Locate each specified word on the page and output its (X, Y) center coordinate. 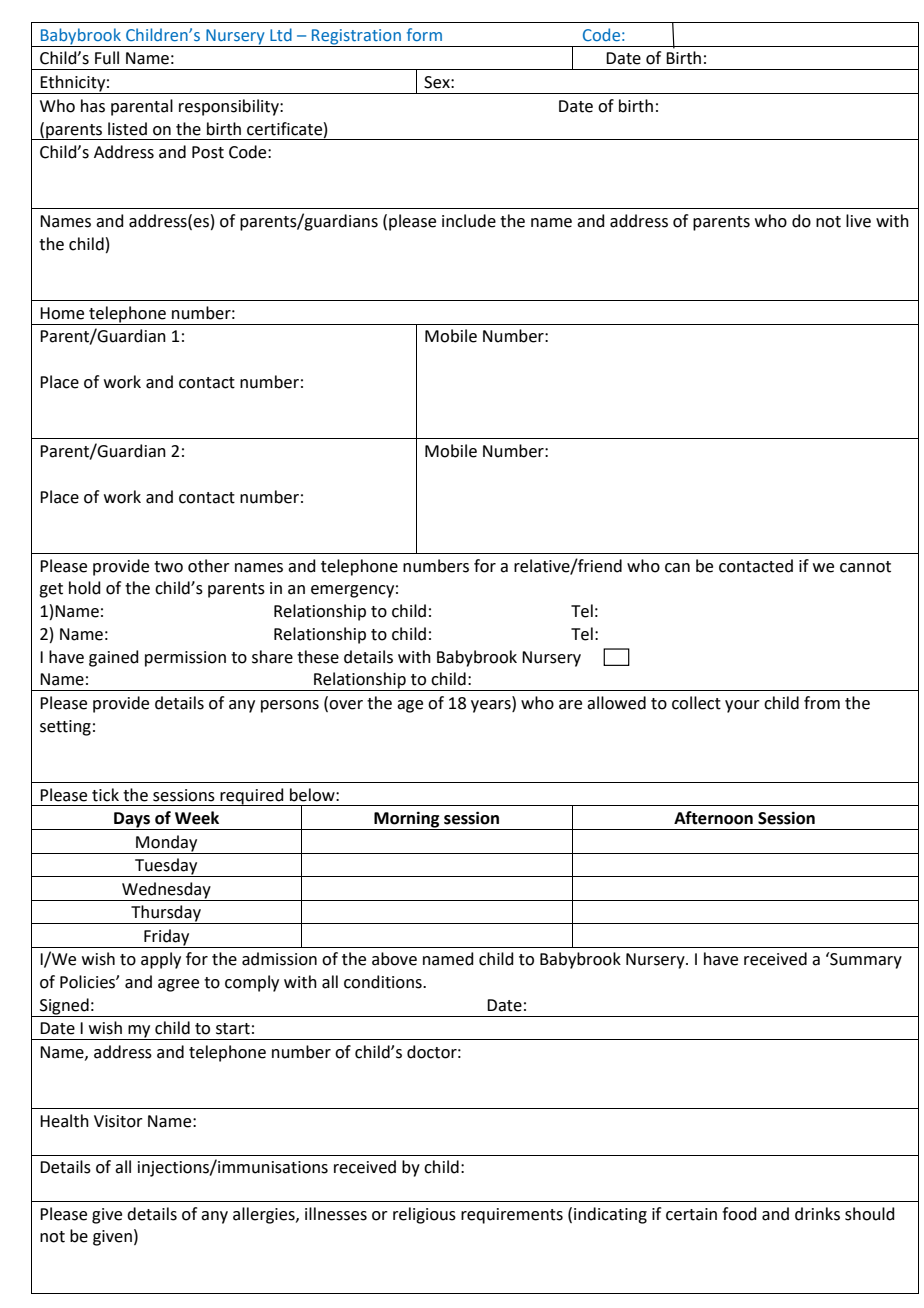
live (858, 221)
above (394, 959)
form (424, 34)
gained (114, 658)
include (469, 221)
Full (107, 58)
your (742, 706)
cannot (865, 567)
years (492, 706)
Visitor (118, 1121)
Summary (865, 960)
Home (62, 313)
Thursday (166, 914)
